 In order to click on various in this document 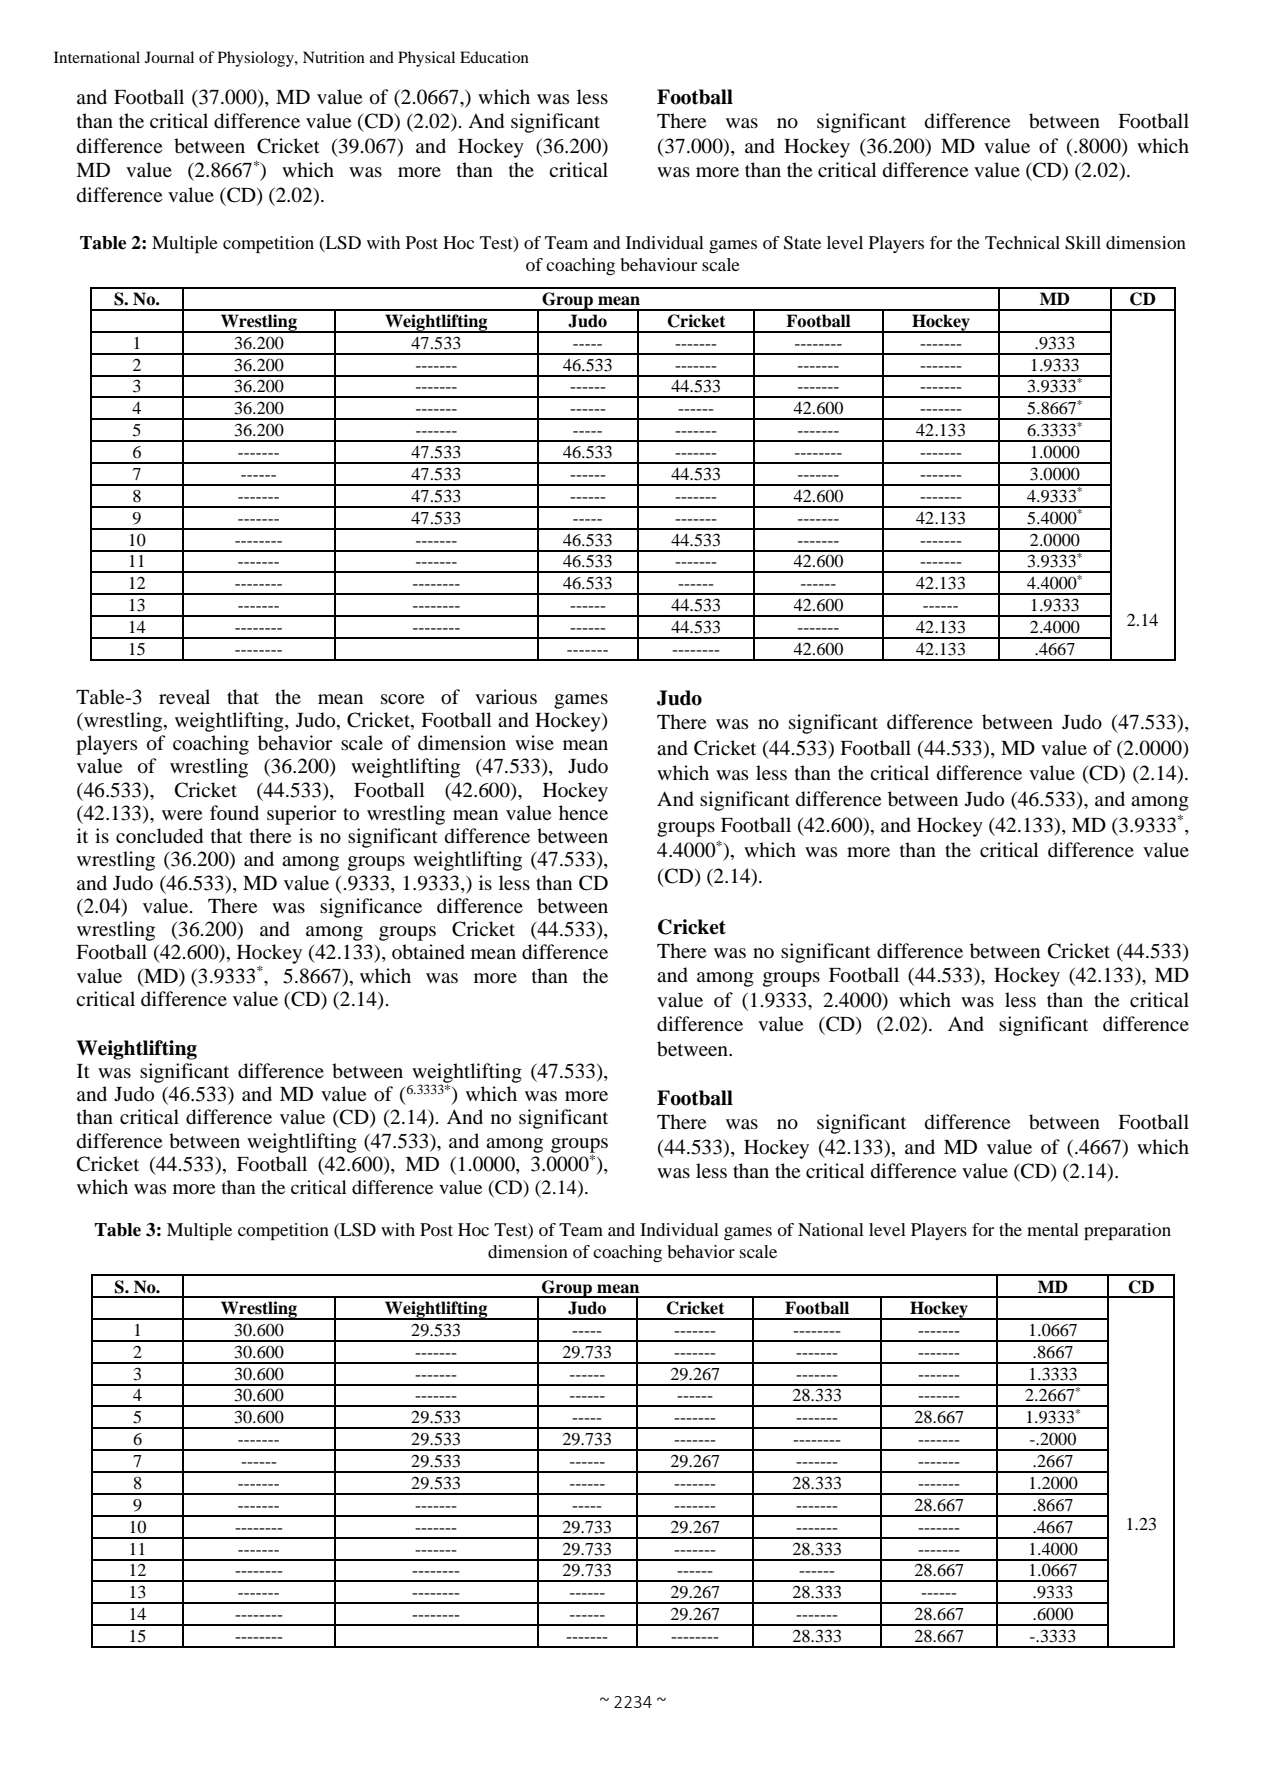, I will do `click(506, 697)`.
